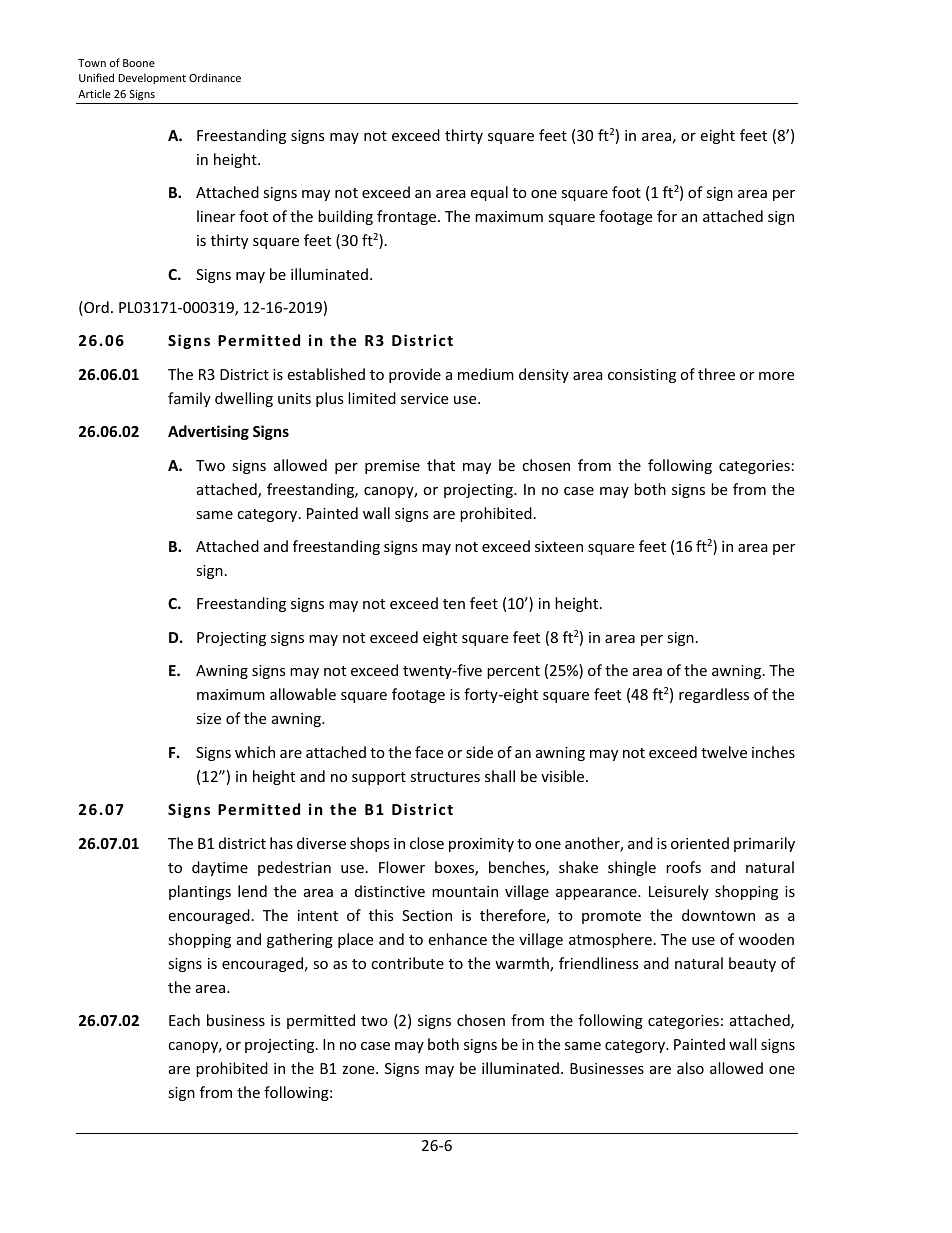 This page has height=1233, width=952. What do you see at coordinates (407, 963) in the page?
I see `contribute` at bounding box center [407, 963].
